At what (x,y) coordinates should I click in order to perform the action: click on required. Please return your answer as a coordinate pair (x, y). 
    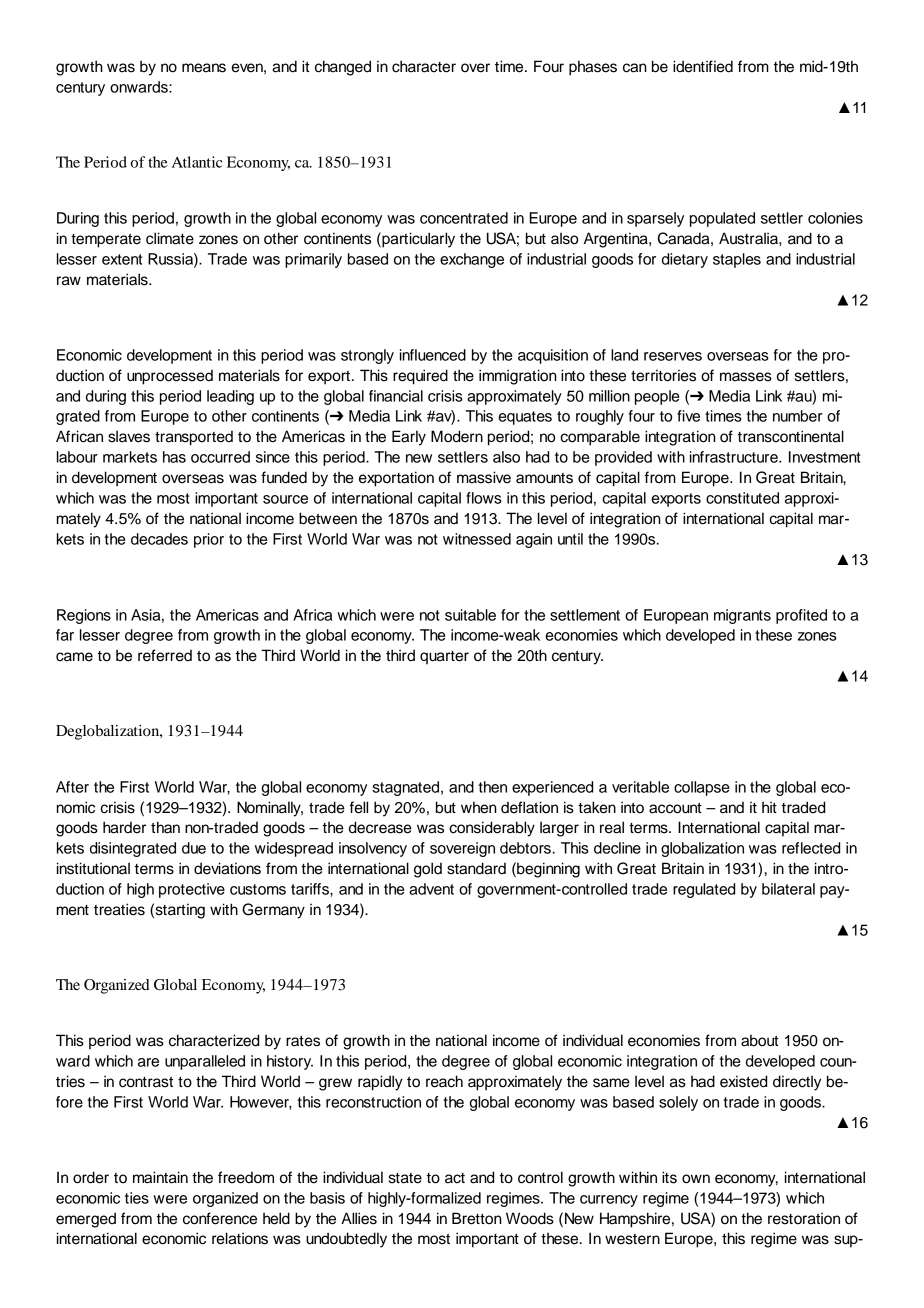
    Looking at the image, I should click on (420, 377).
